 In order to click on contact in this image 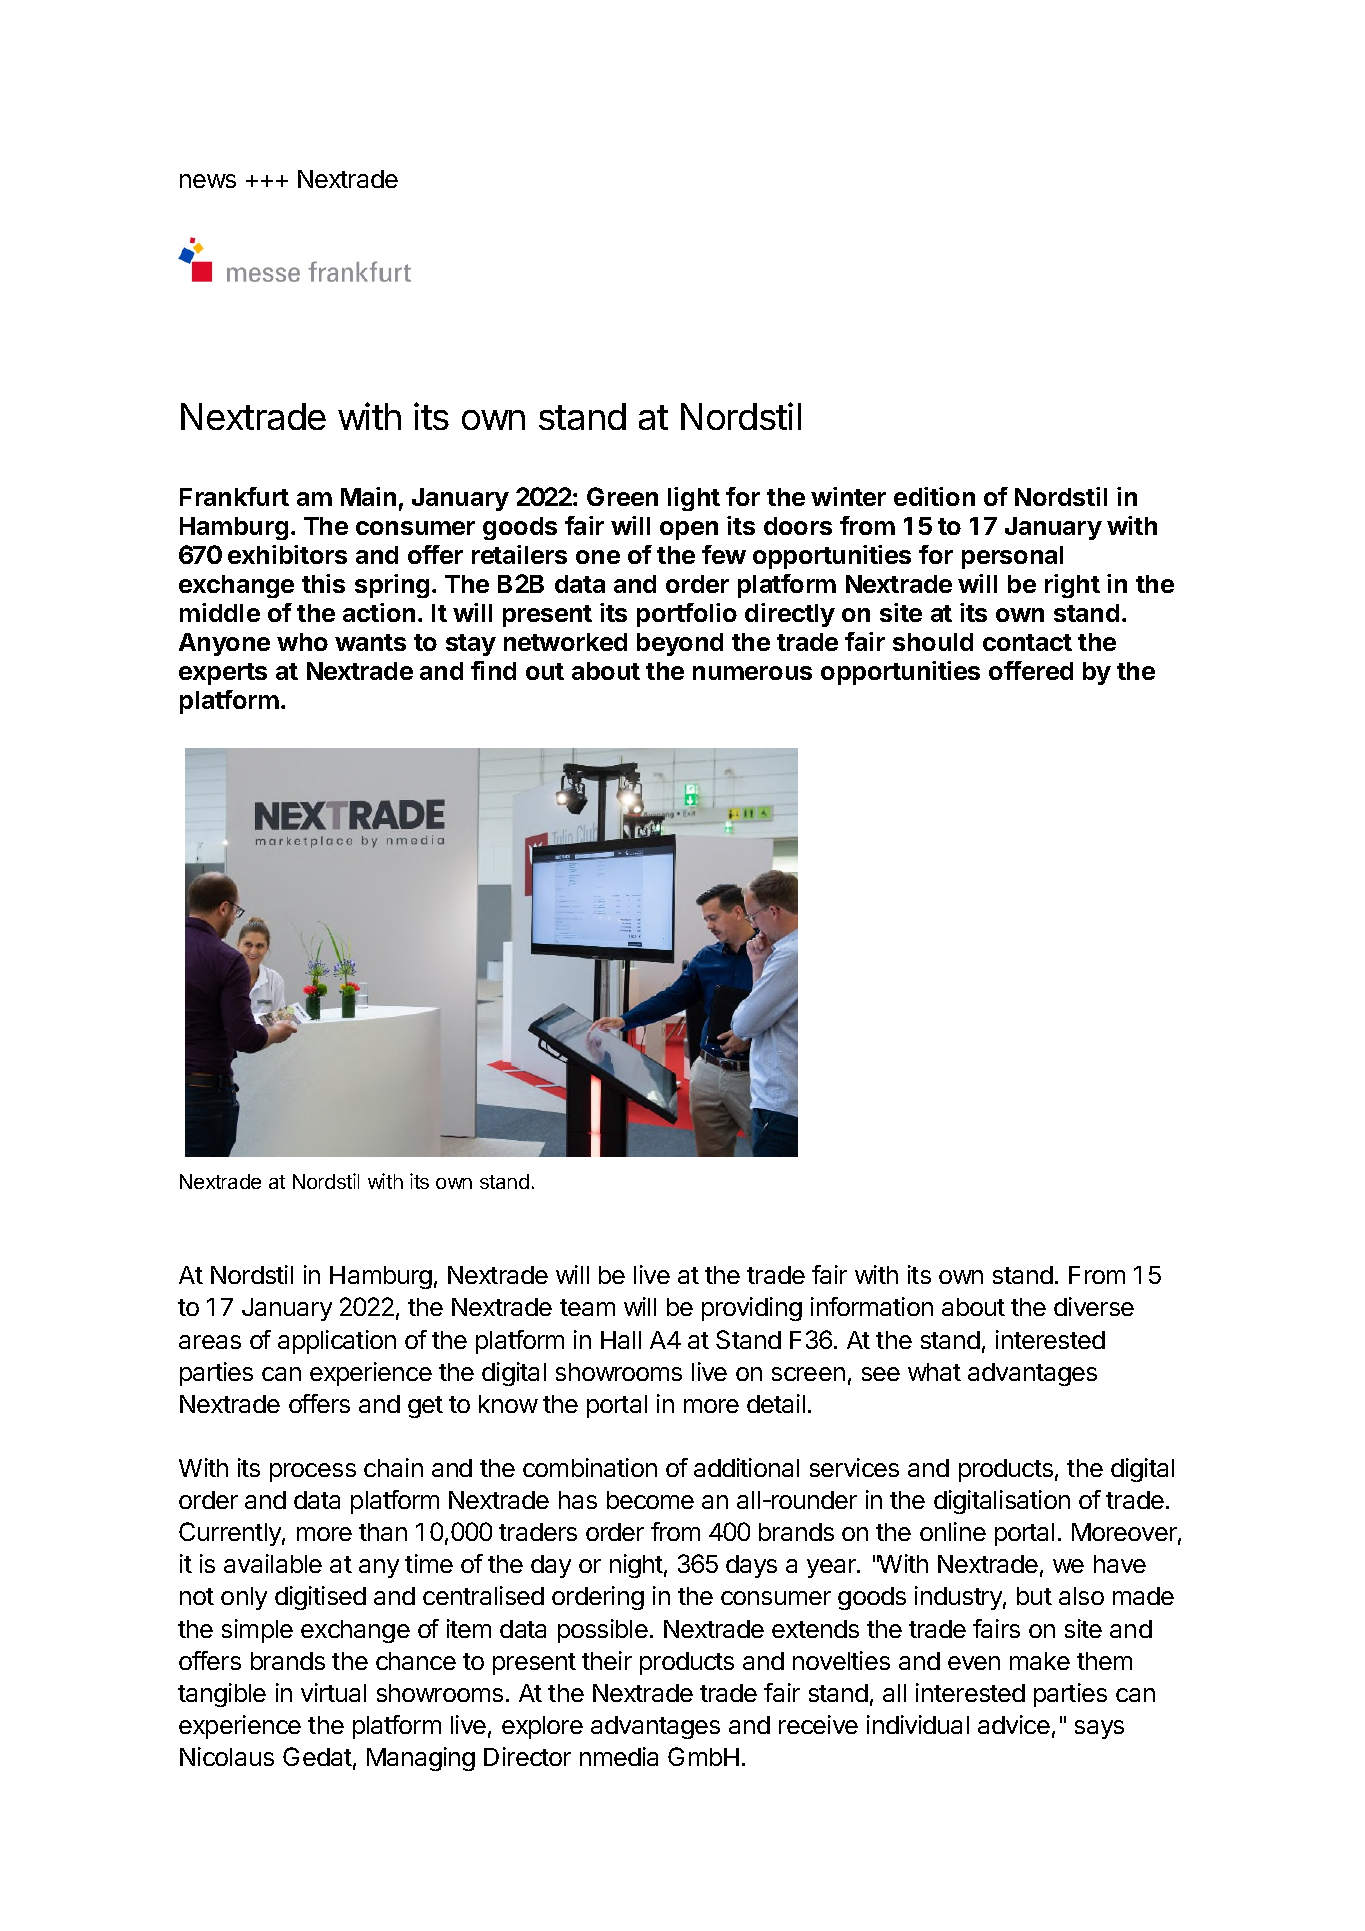, I will do `click(1027, 642)`.
